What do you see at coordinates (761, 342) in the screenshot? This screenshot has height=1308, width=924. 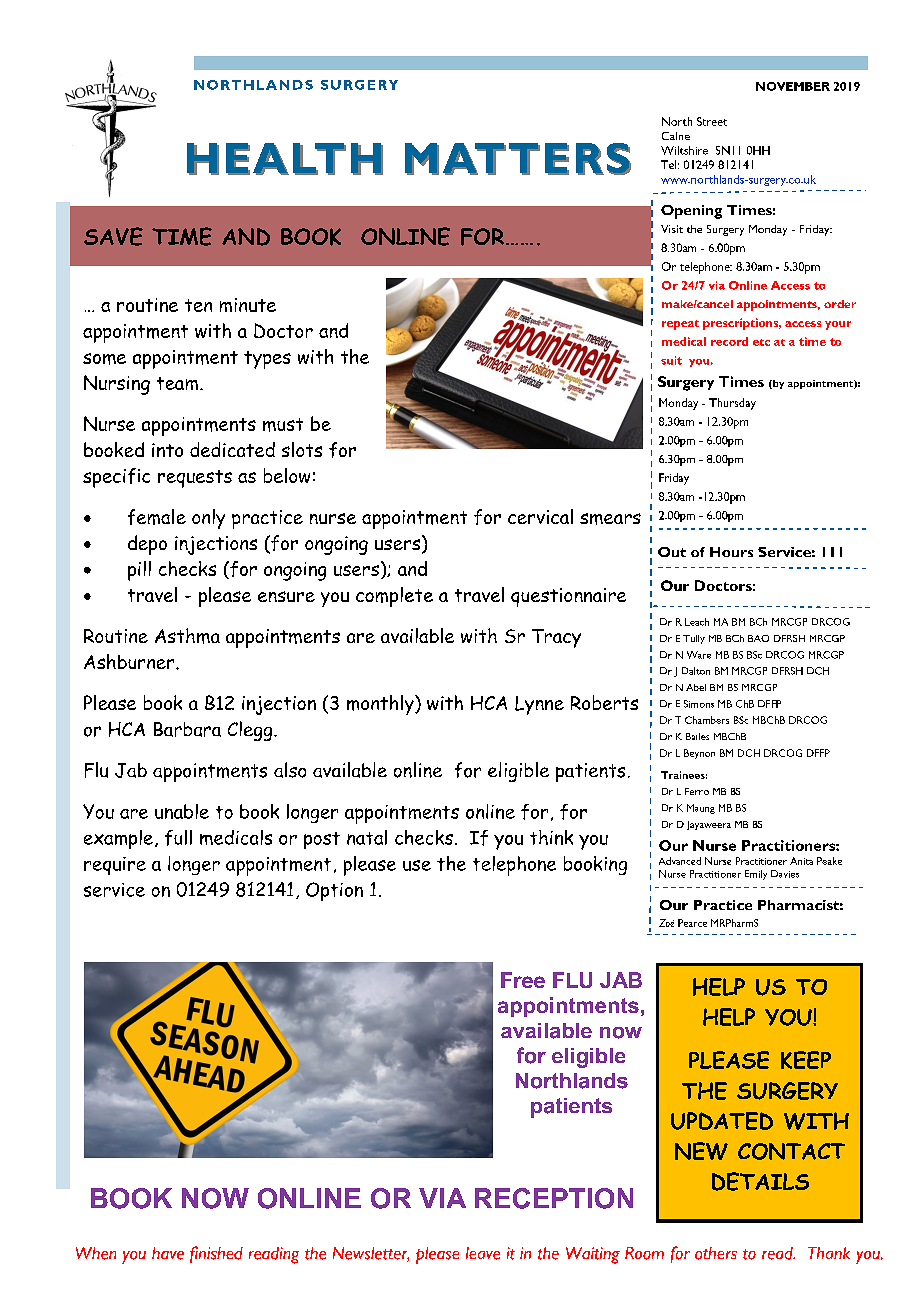 I see `etc` at bounding box center [761, 342].
